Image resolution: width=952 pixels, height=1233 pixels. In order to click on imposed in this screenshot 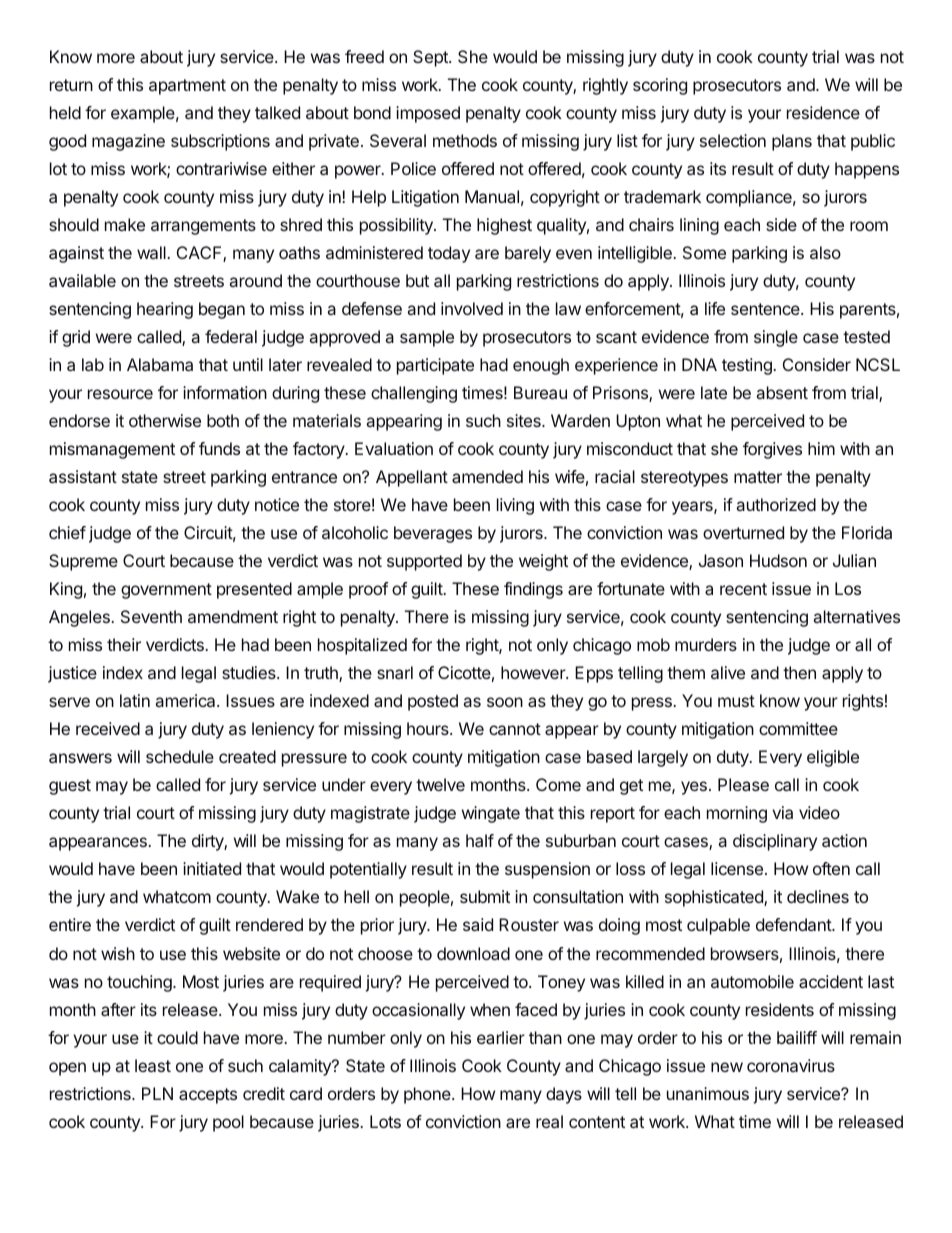, I will do `click(428, 114)`.
